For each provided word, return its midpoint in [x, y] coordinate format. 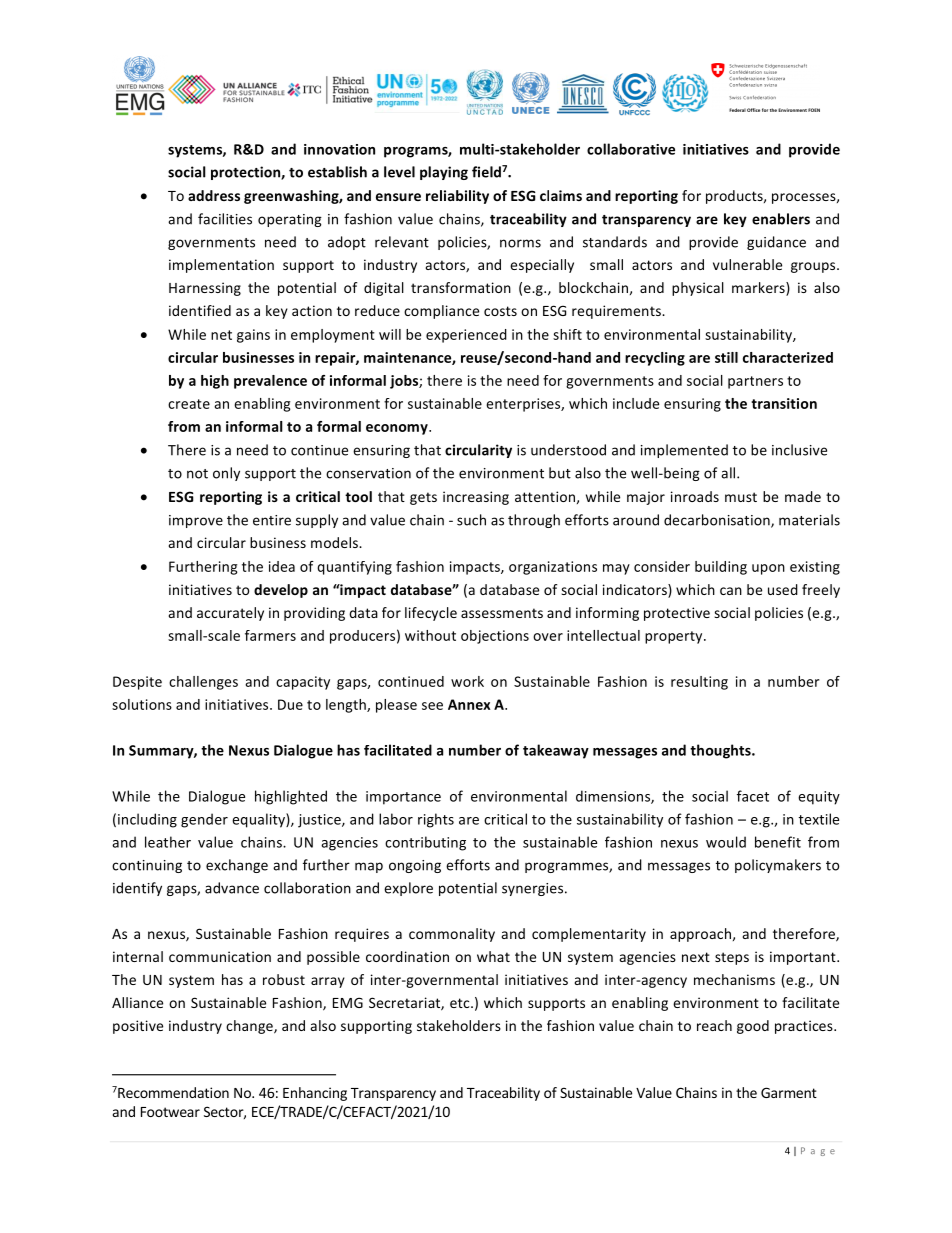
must [741, 497]
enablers [781, 219]
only [226, 474]
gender [204, 820]
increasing [476, 498]
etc [461, 1003]
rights [436, 820]
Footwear [170, 1112]
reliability [457, 197]
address [214, 195]
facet [753, 796]
